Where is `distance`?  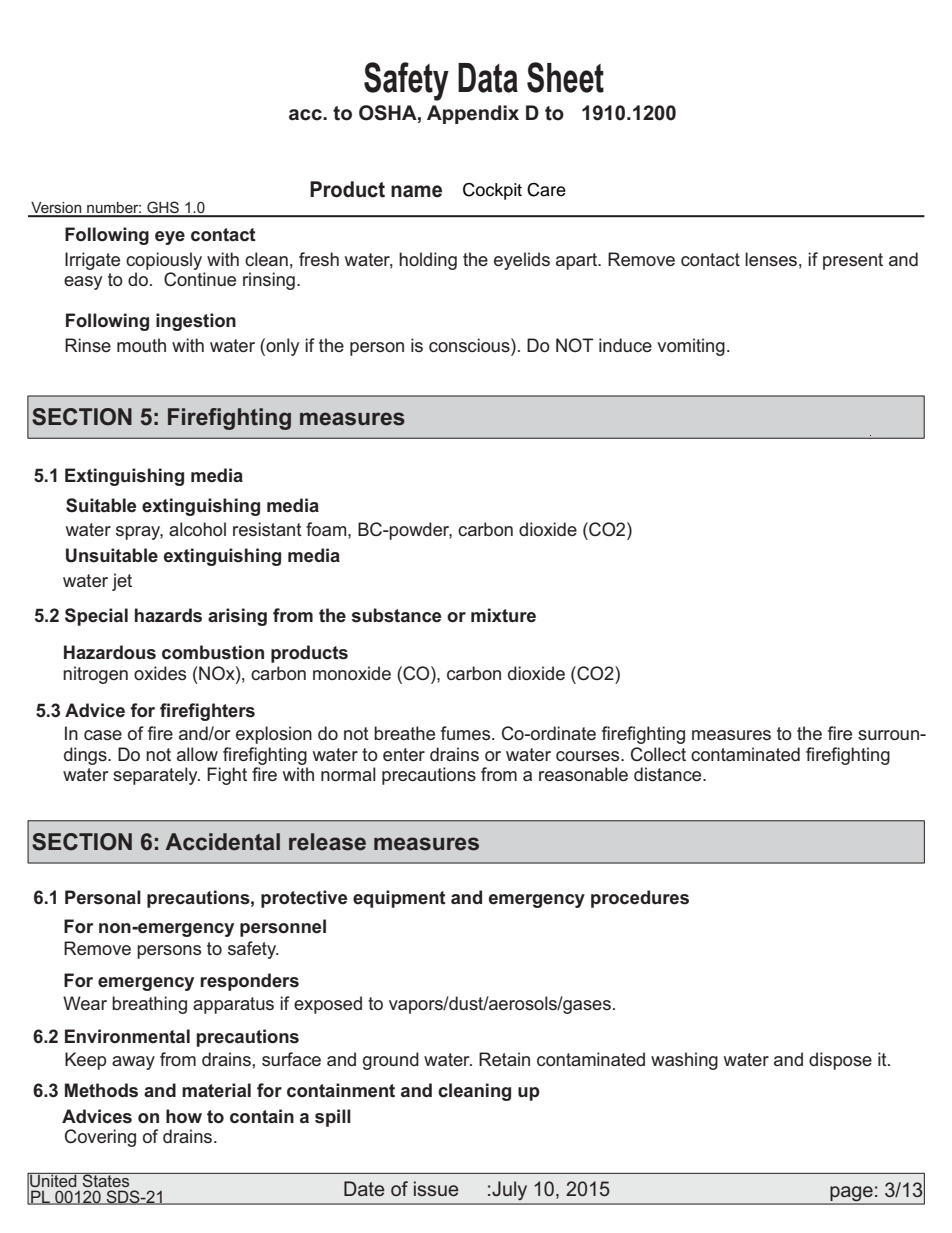
distance is located at coordinates (669, 774).
